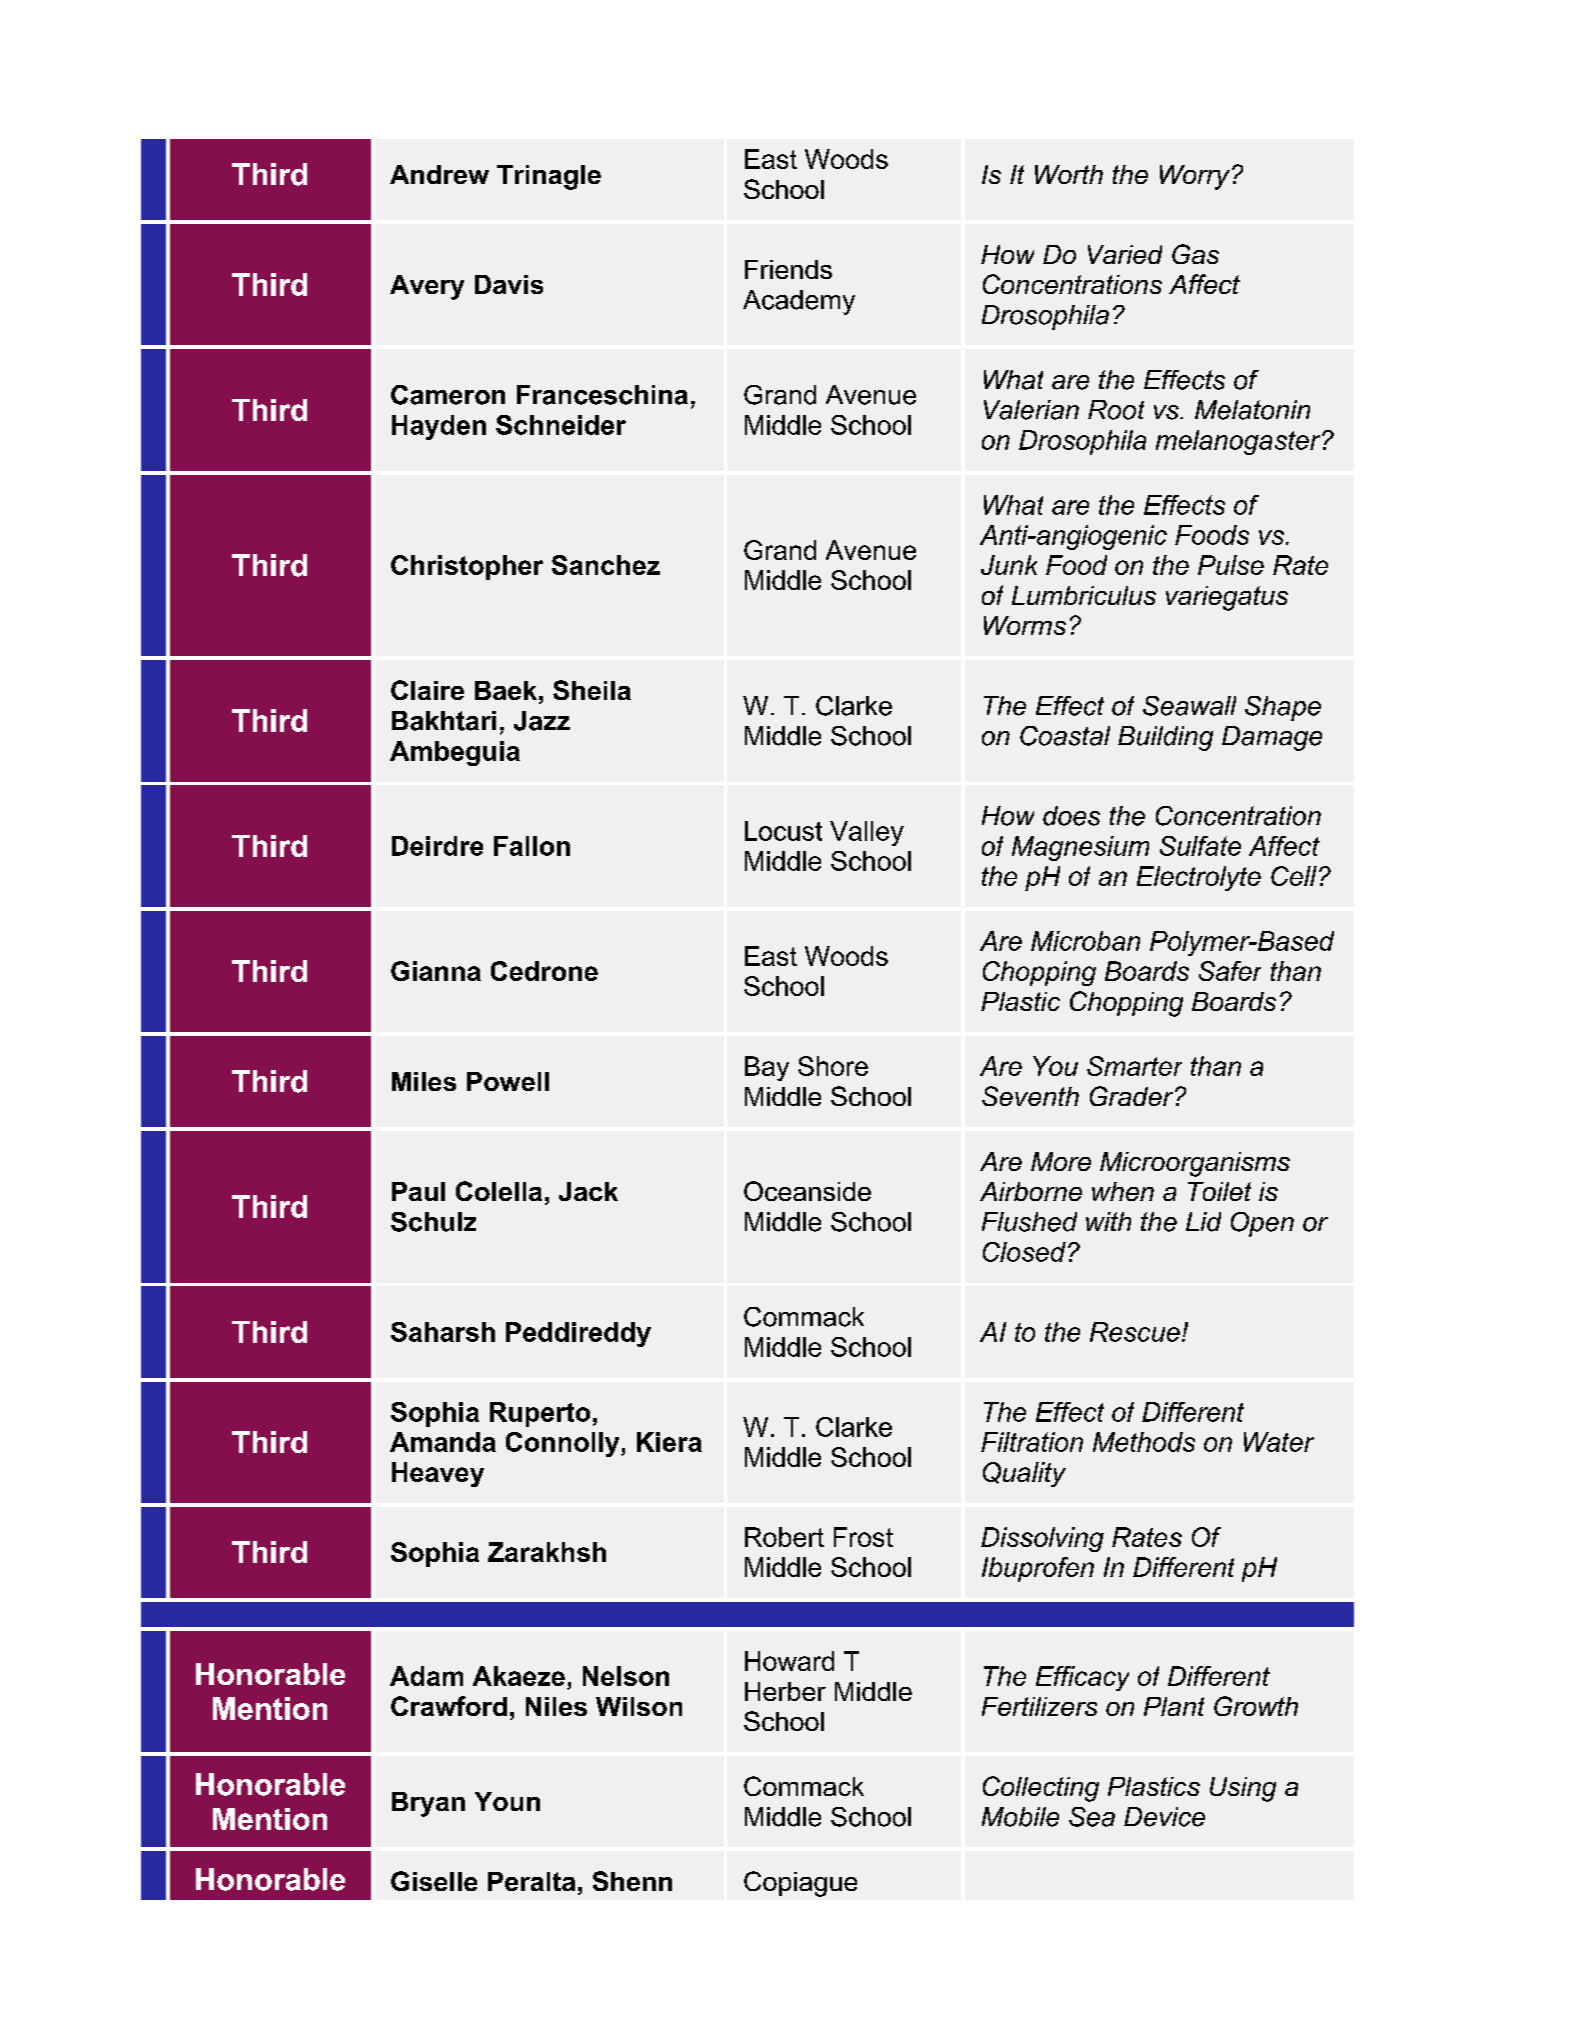 This page has height=2039, width=1576. What do you see at coordinates (833, 1066) in the page?
I see `Shore` at bounding box center [833, 1066].
